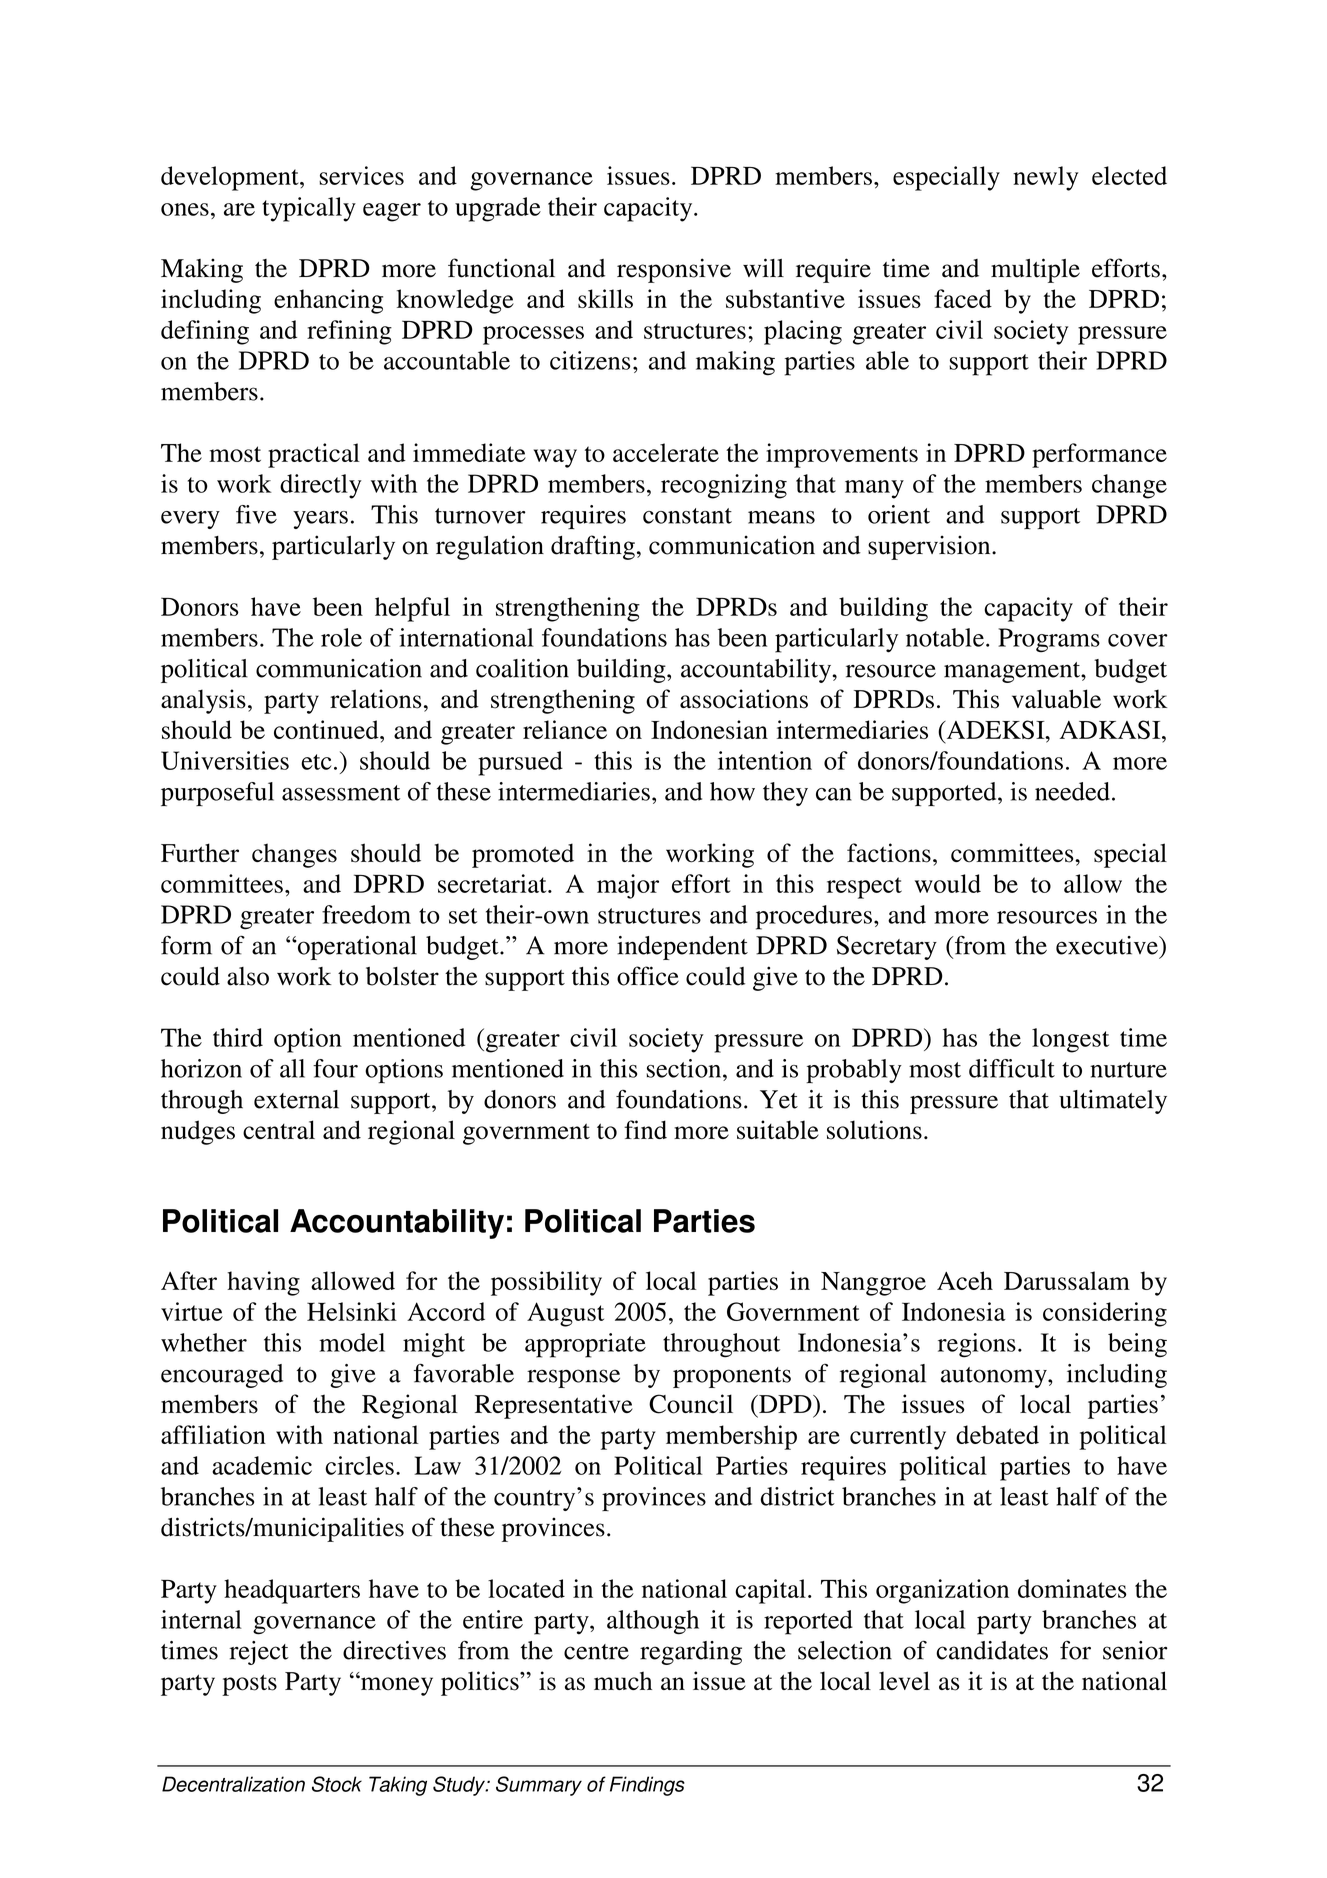 The height and width of the screenshot is (1878, 1327). I want to click on responsive, so click(674, 270).
